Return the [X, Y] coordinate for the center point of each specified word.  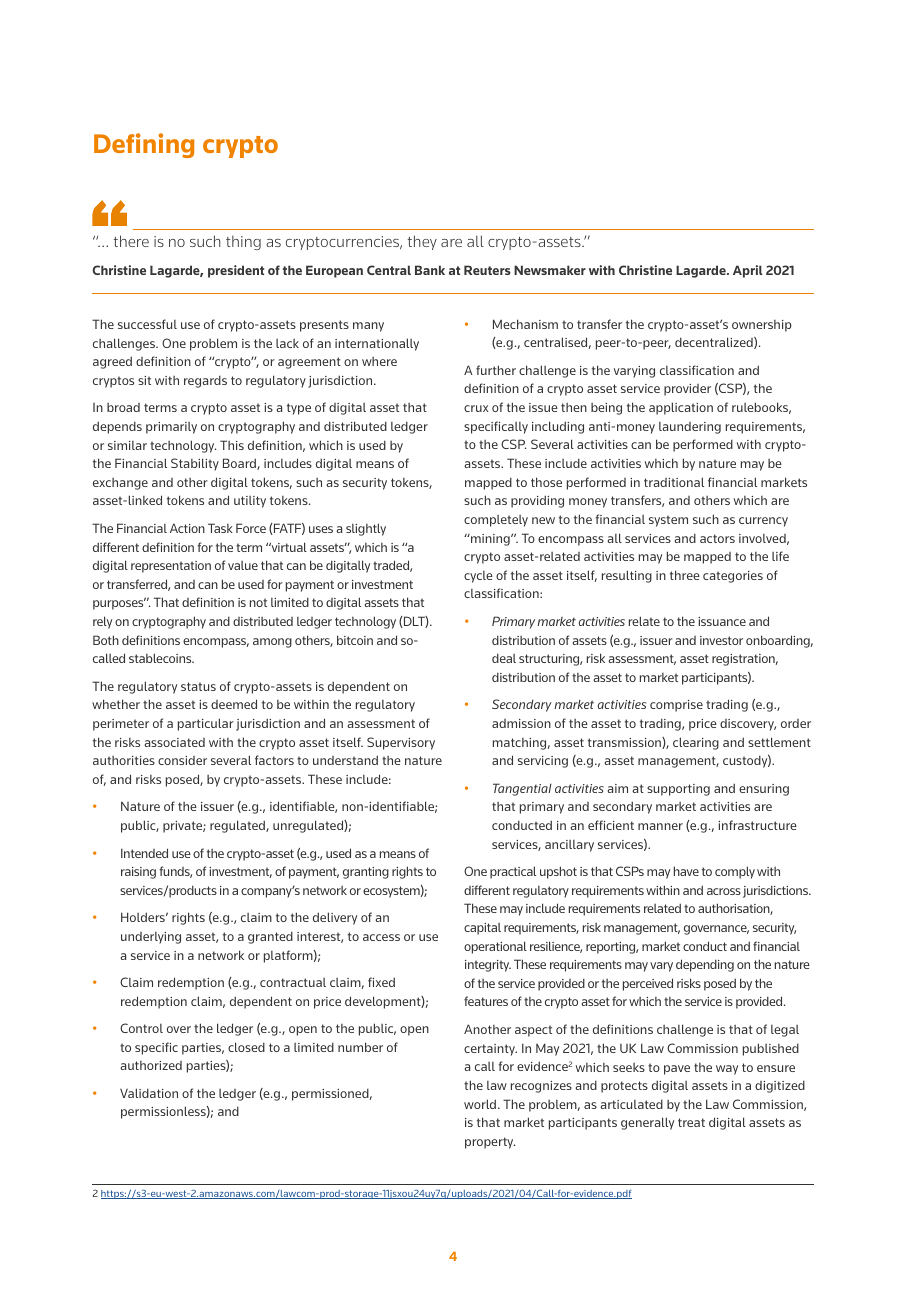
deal [504, 658]
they [422, 242]
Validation [149, 1093]
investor [721, 640]
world [481, 1104]
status [198, 686]
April [748, 271]
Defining [144, 145]
